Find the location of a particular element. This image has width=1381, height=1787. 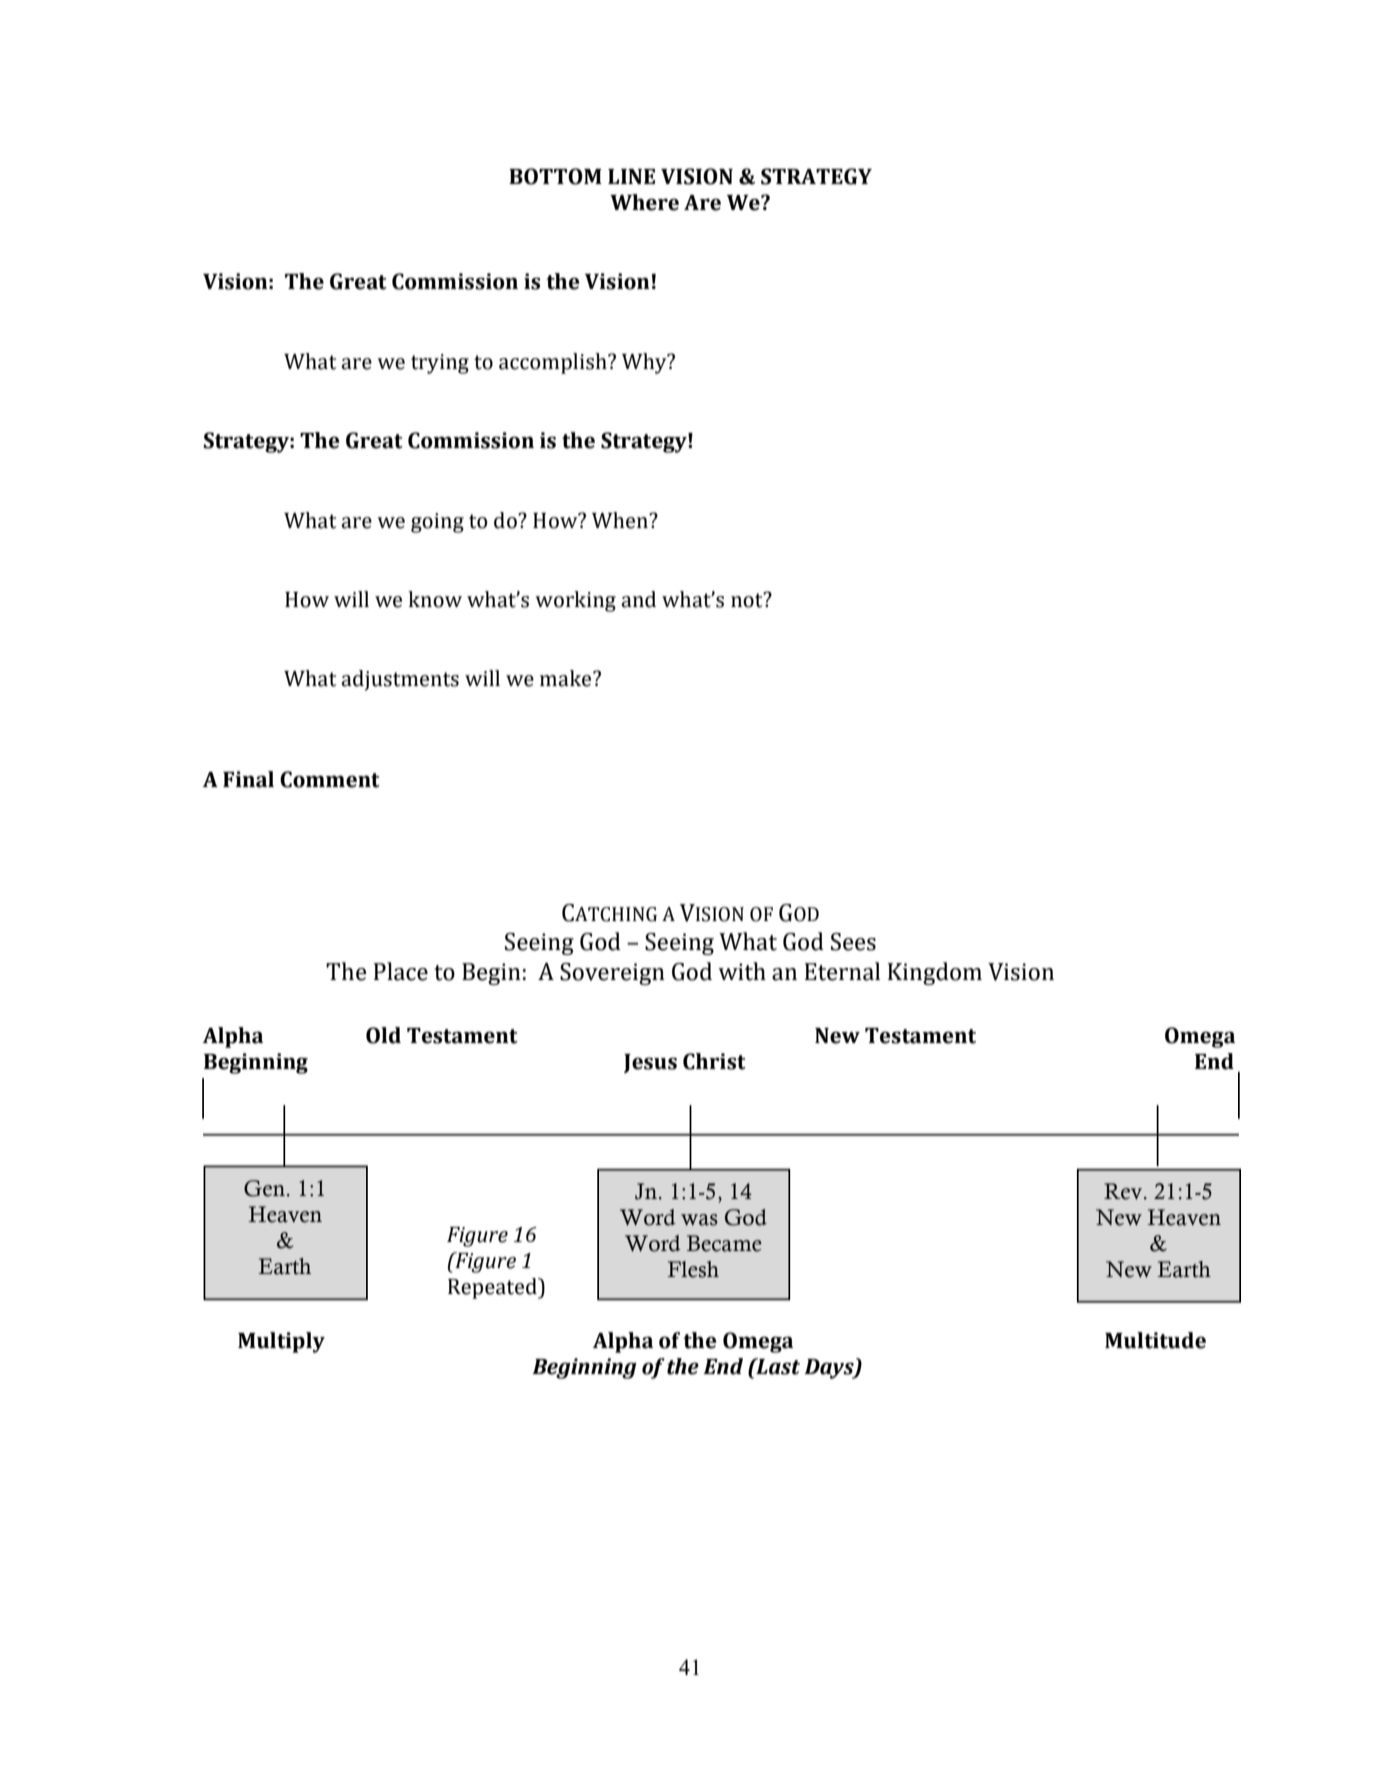

Comment is located at coordinates (330, 779).
